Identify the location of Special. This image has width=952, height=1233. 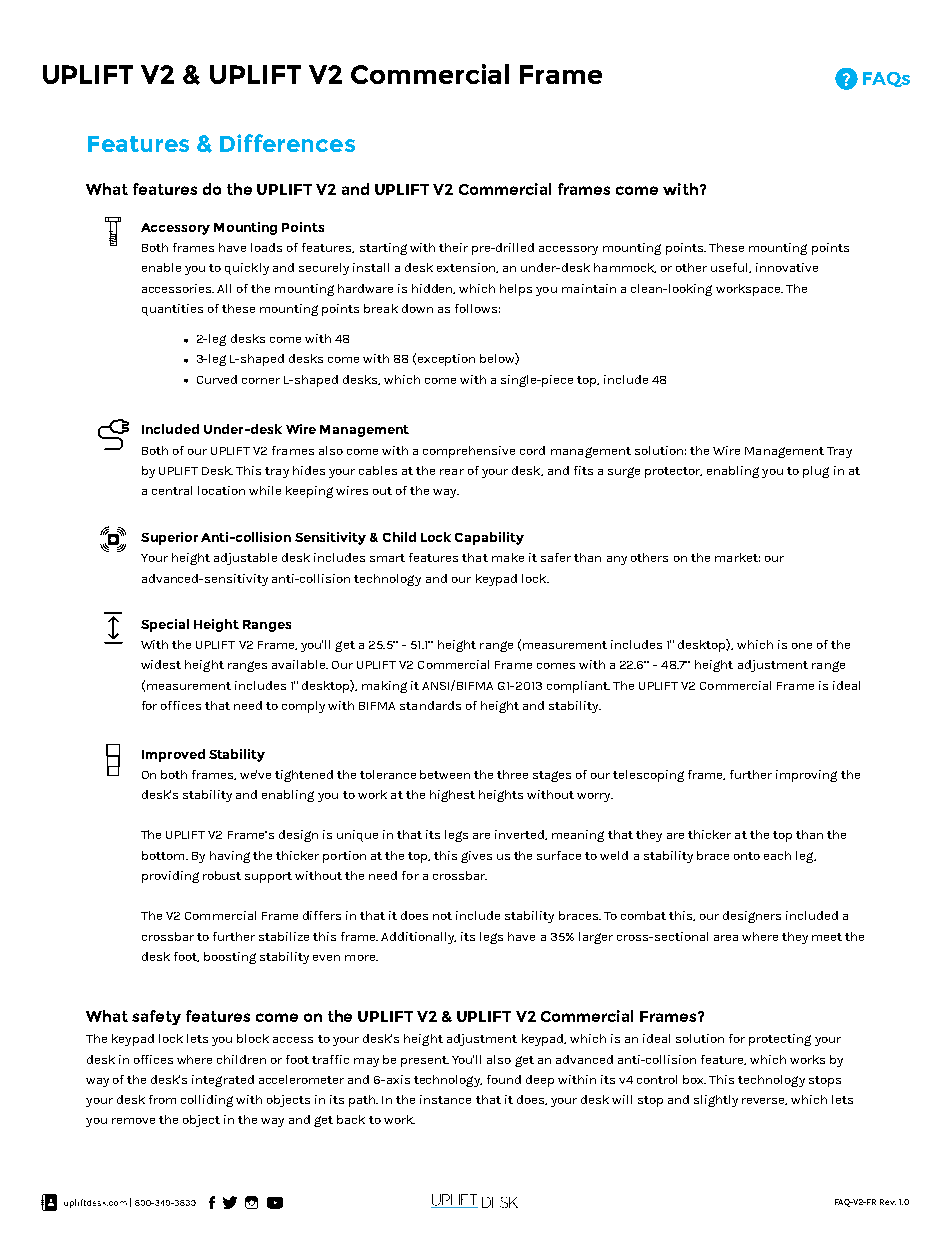
(165, 625).
